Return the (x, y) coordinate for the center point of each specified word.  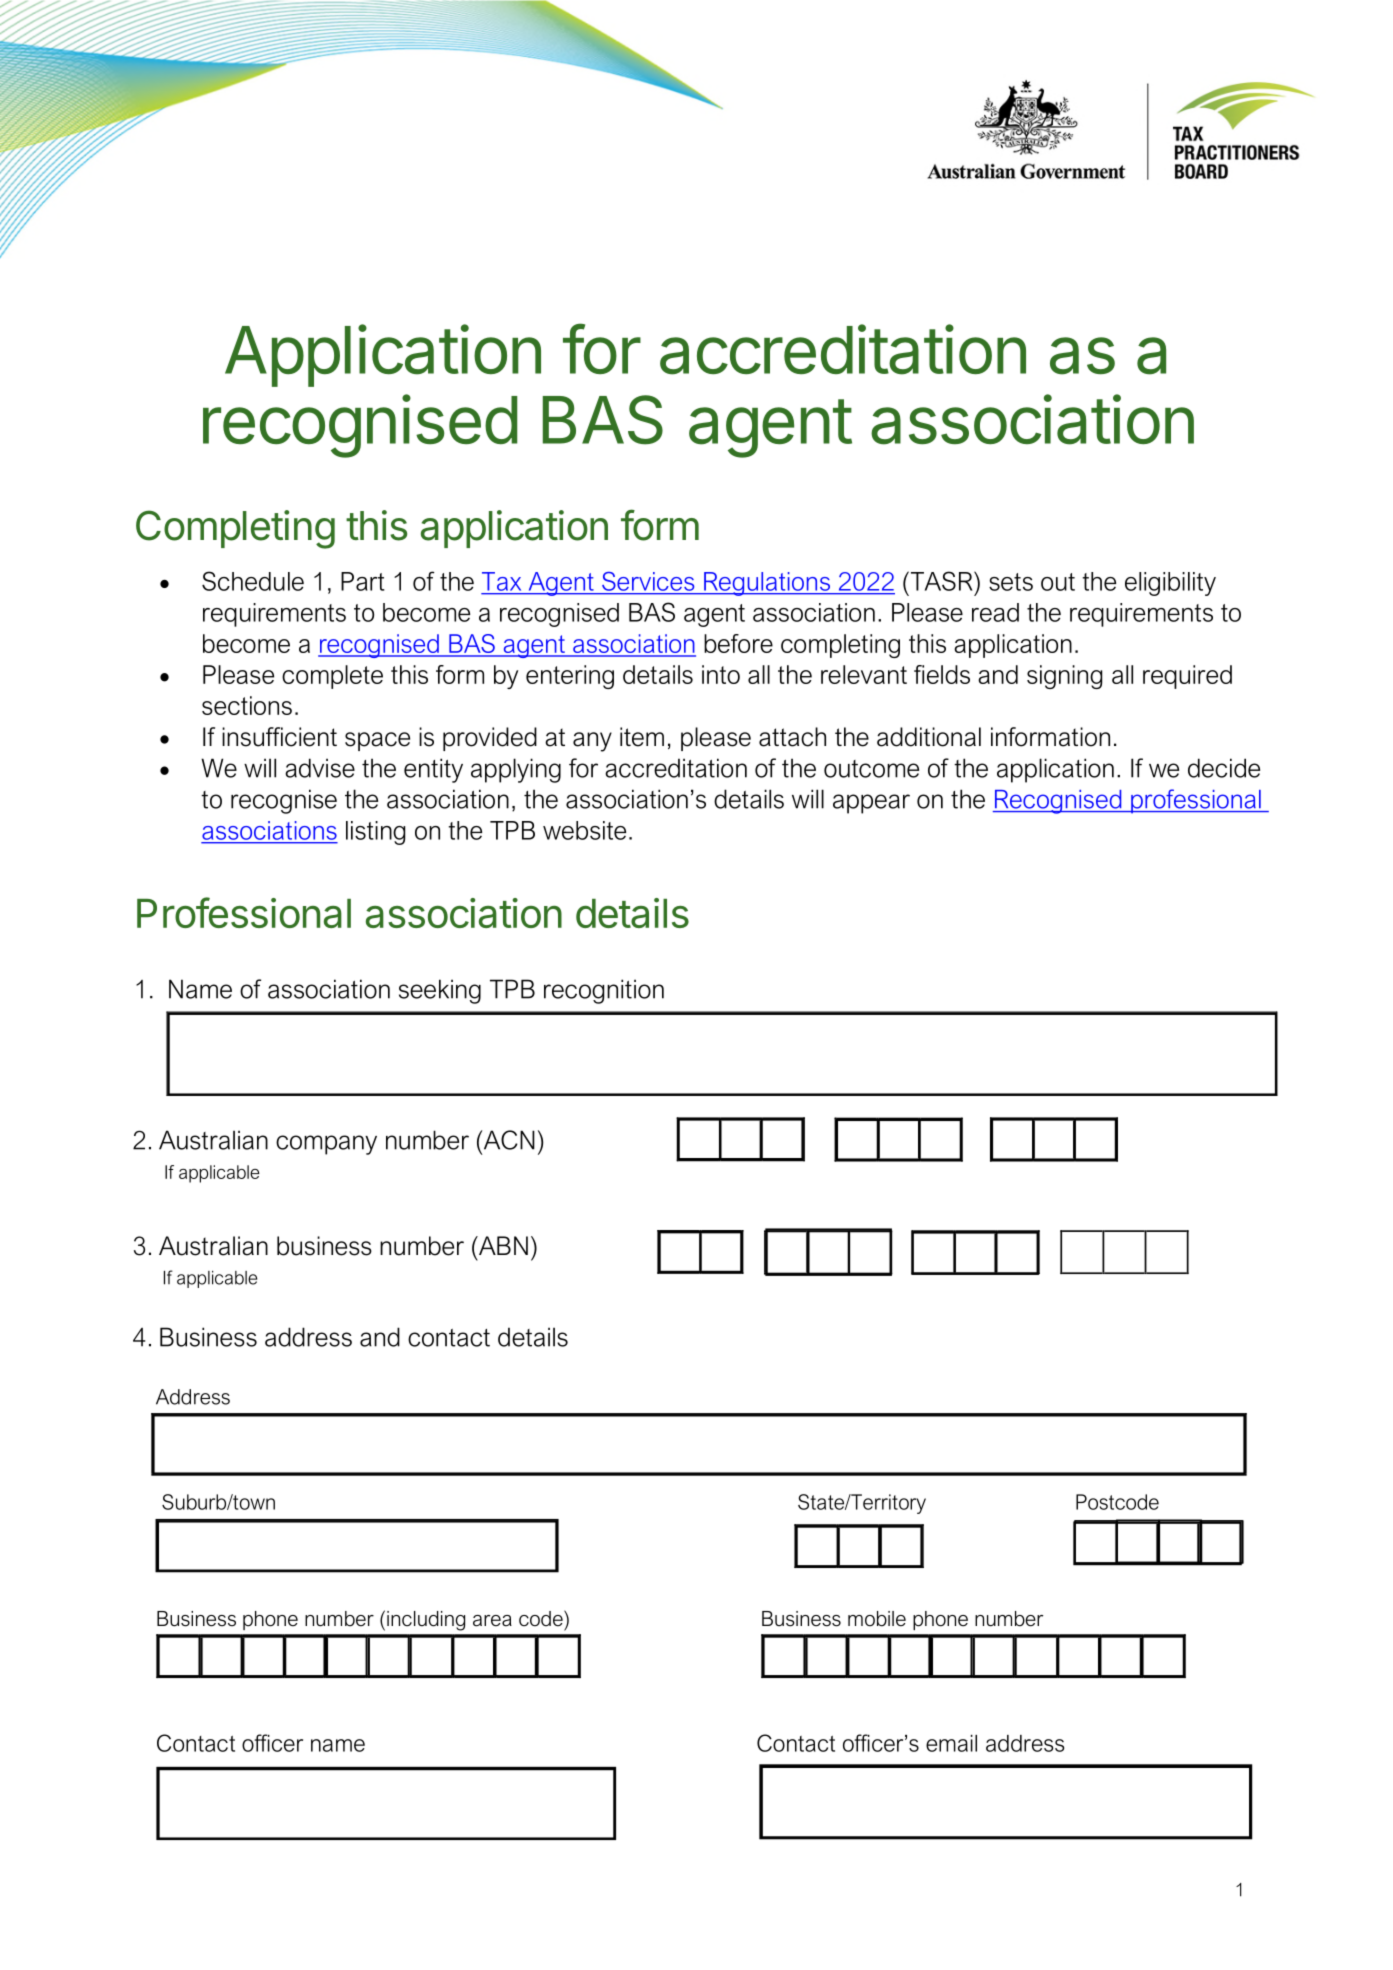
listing (375, 833)
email (951, 1743)
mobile (877, 1619)
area (492, 1621)
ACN (508, 1140)
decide (1224, 768)
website (584, 830)
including (426, 1621)
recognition (604, 991)
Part (363, 581)
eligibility (1170, 584)
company (326, 1145)
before (738, 643)
